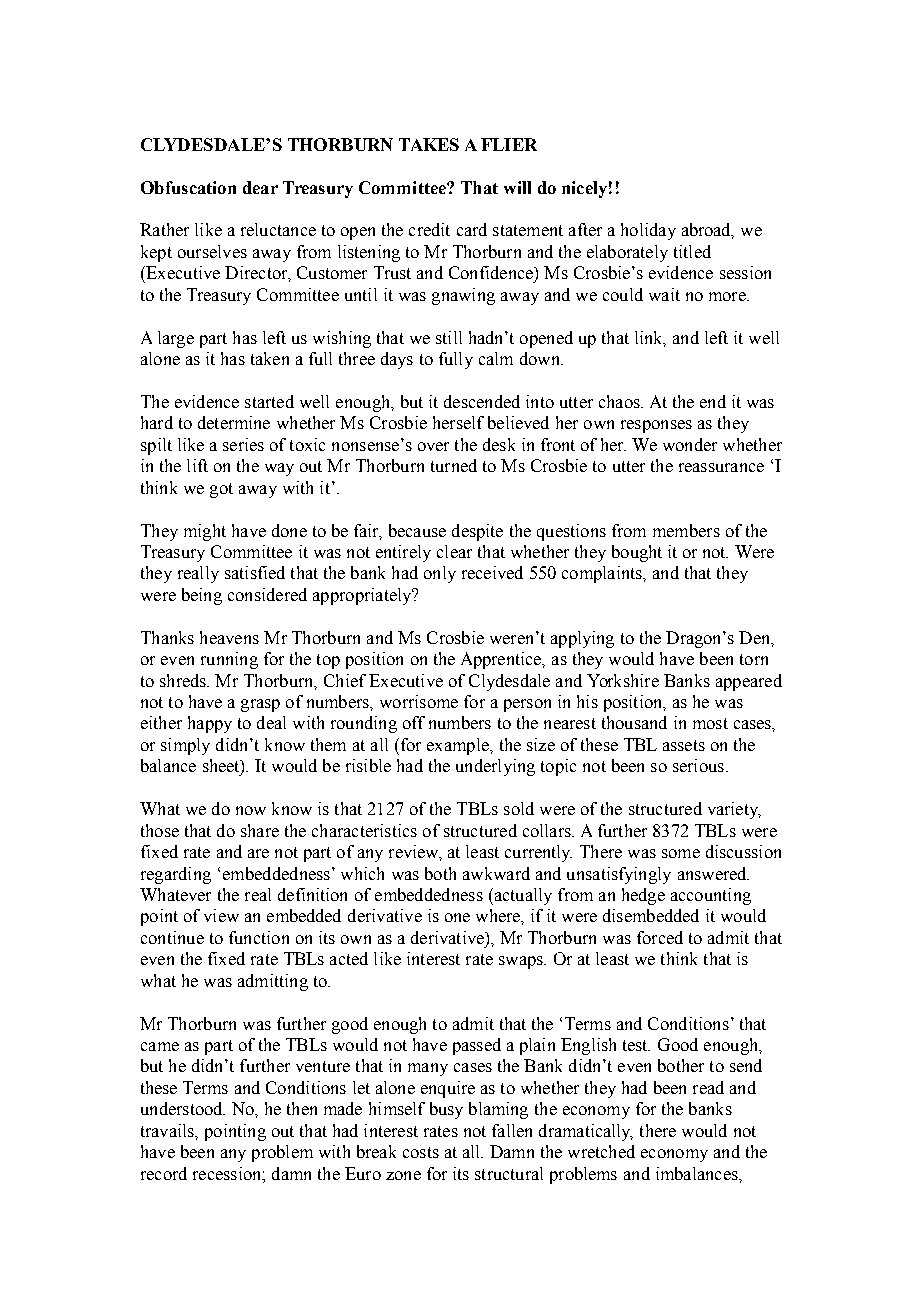 This page has width=924, height=1308. I want to click on members, so click(686, 530).
